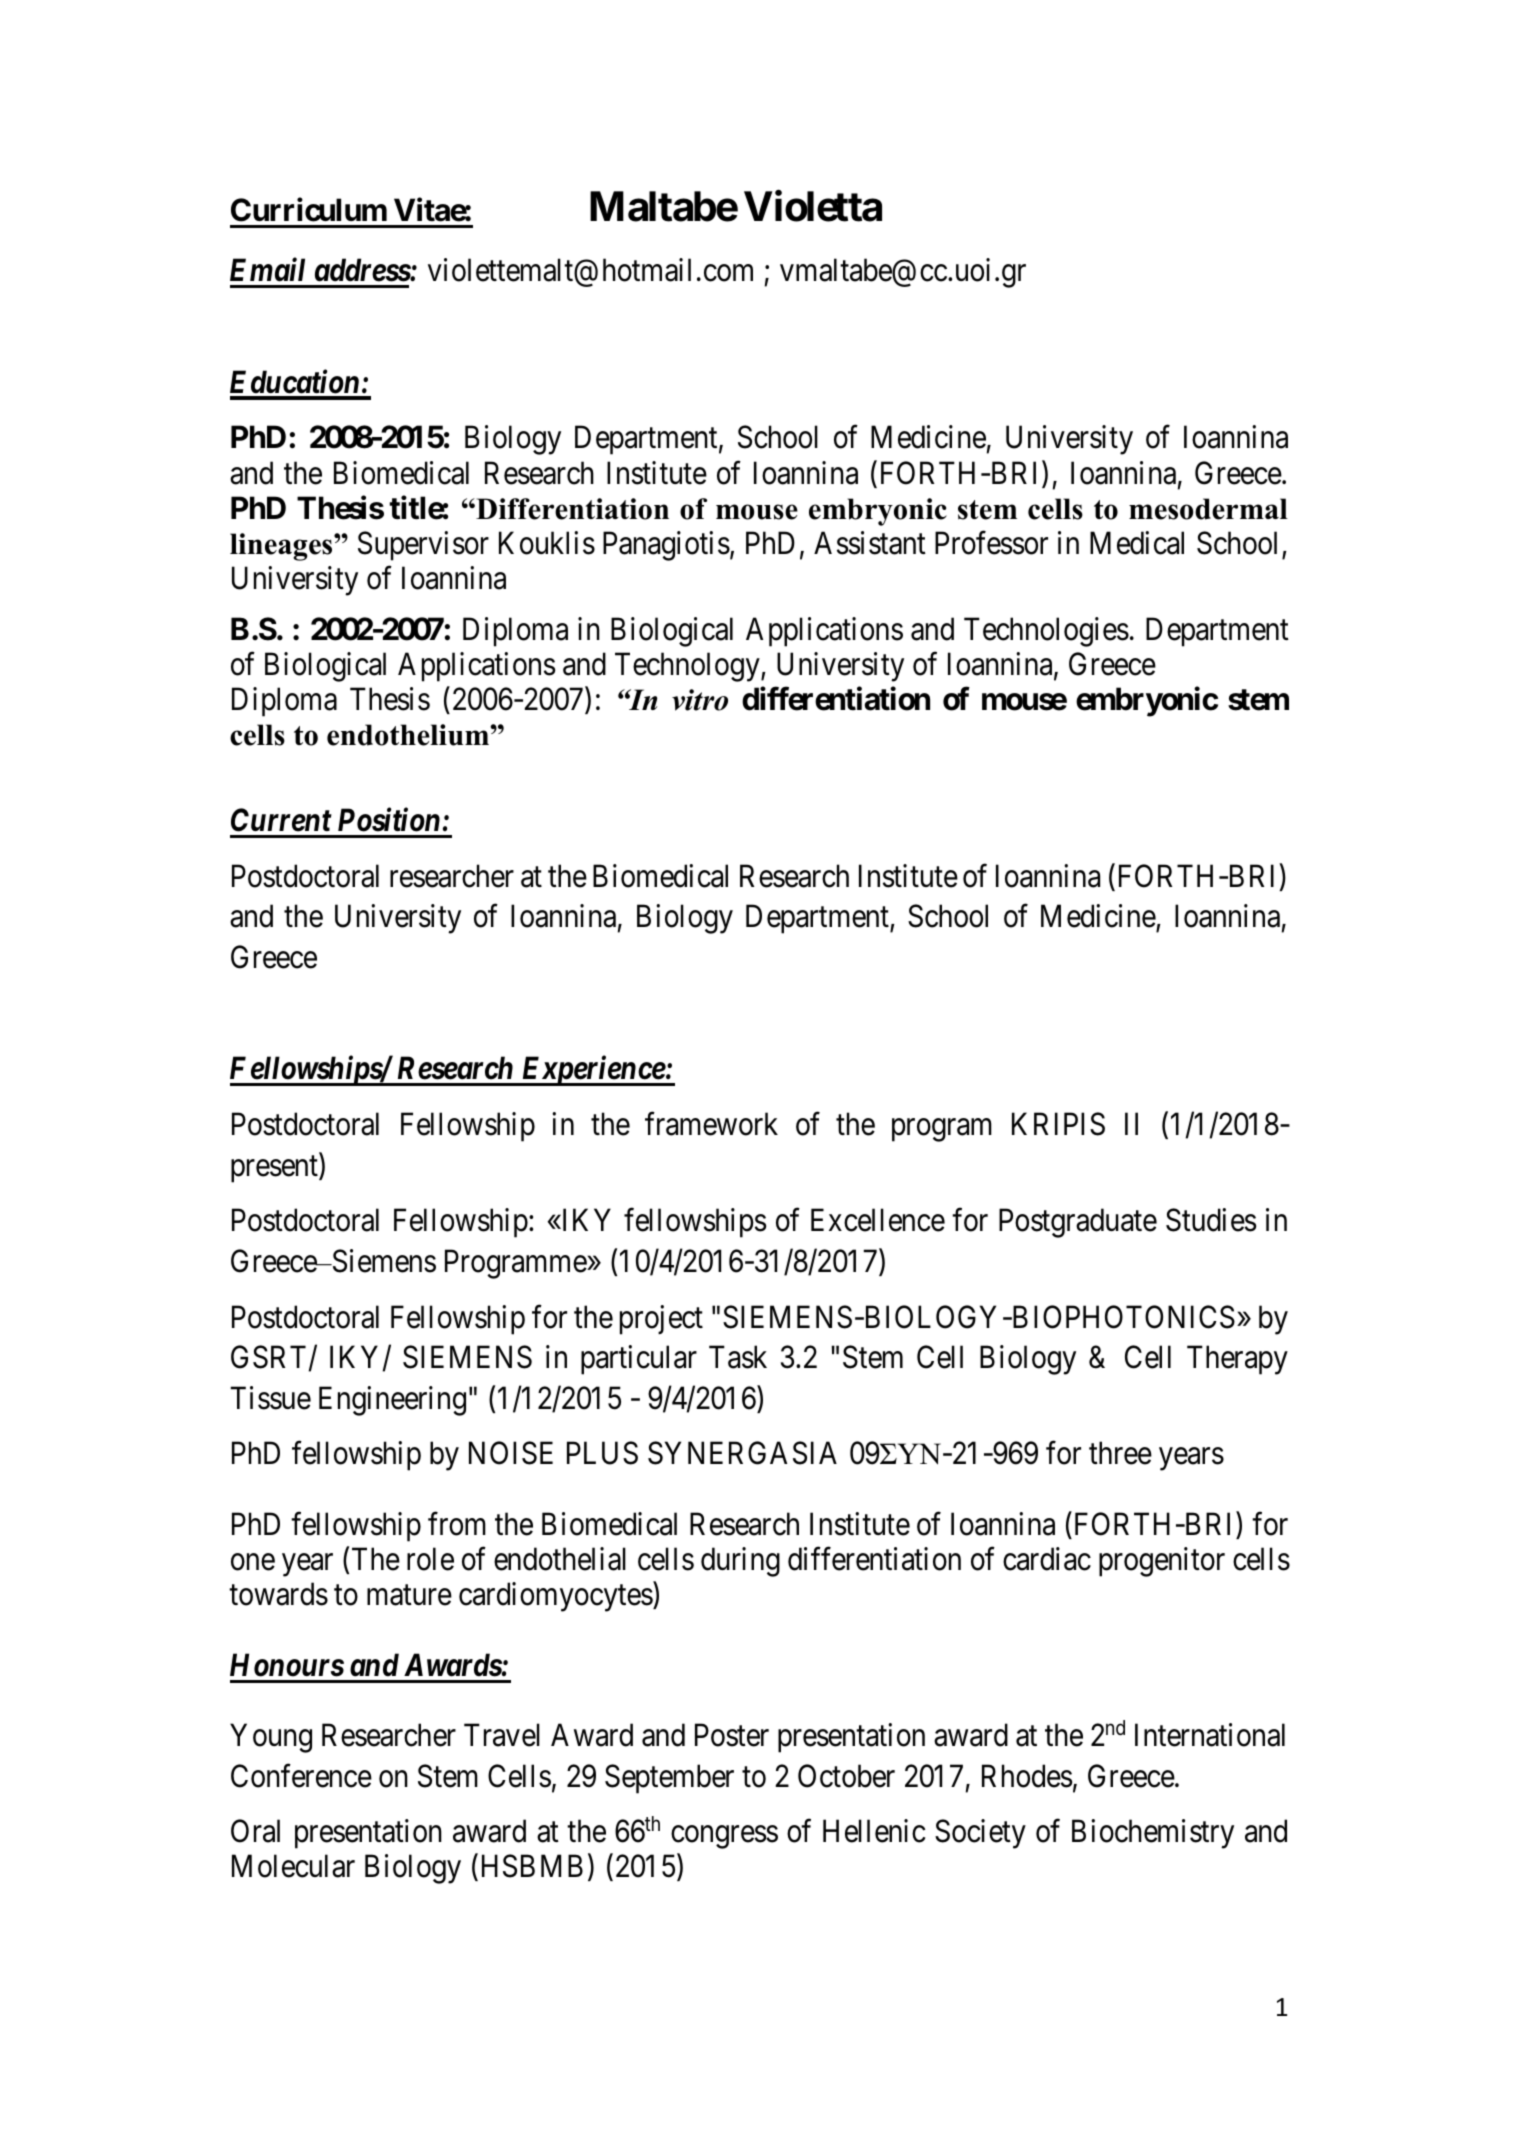 The image size is (1518, 2148). What do you see at coordinates (661, 1320) in the screenshot?
I see `project` at bounding box center [661, 1320].
